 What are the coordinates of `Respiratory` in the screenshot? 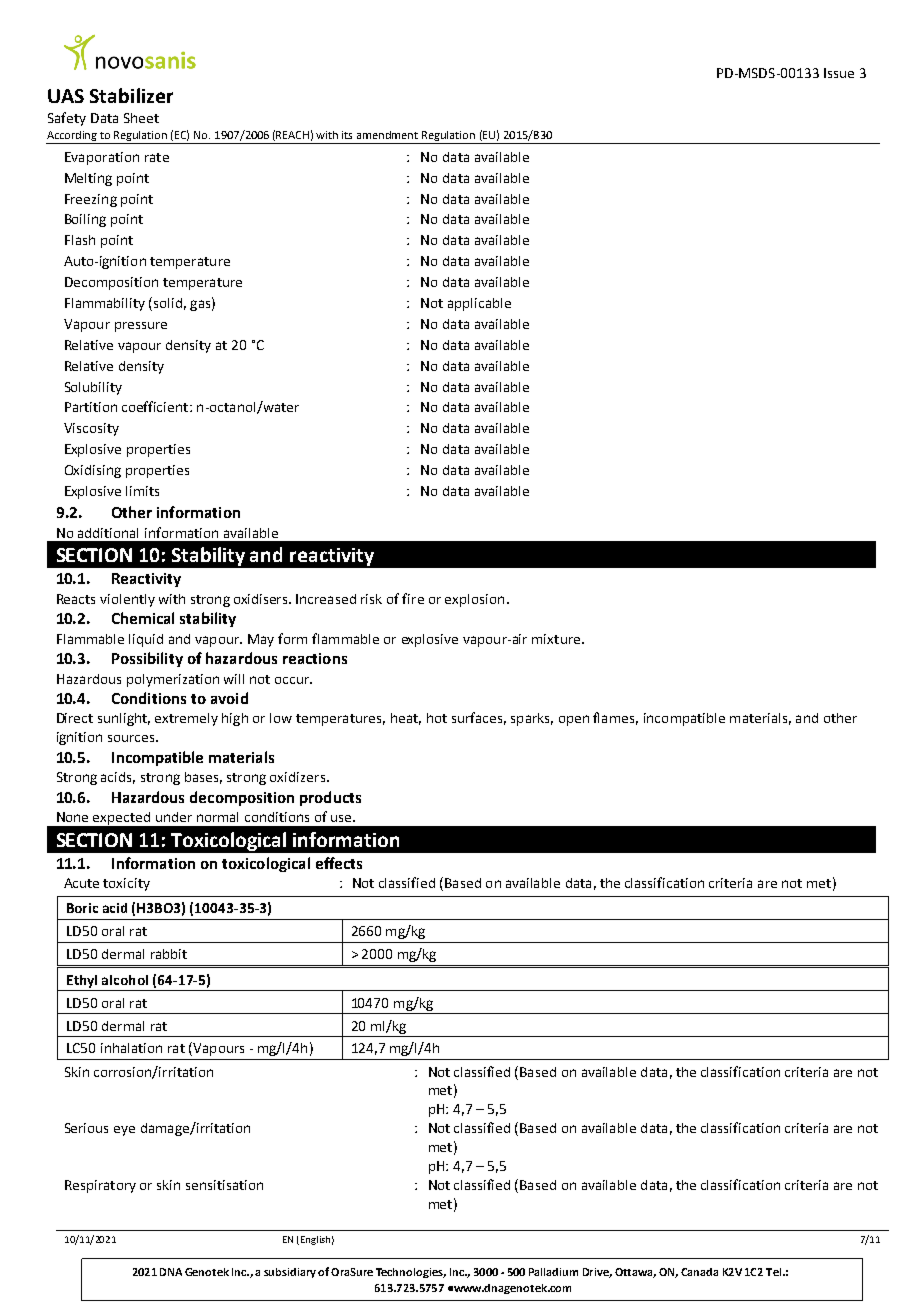 It's located at (100, 1186).
